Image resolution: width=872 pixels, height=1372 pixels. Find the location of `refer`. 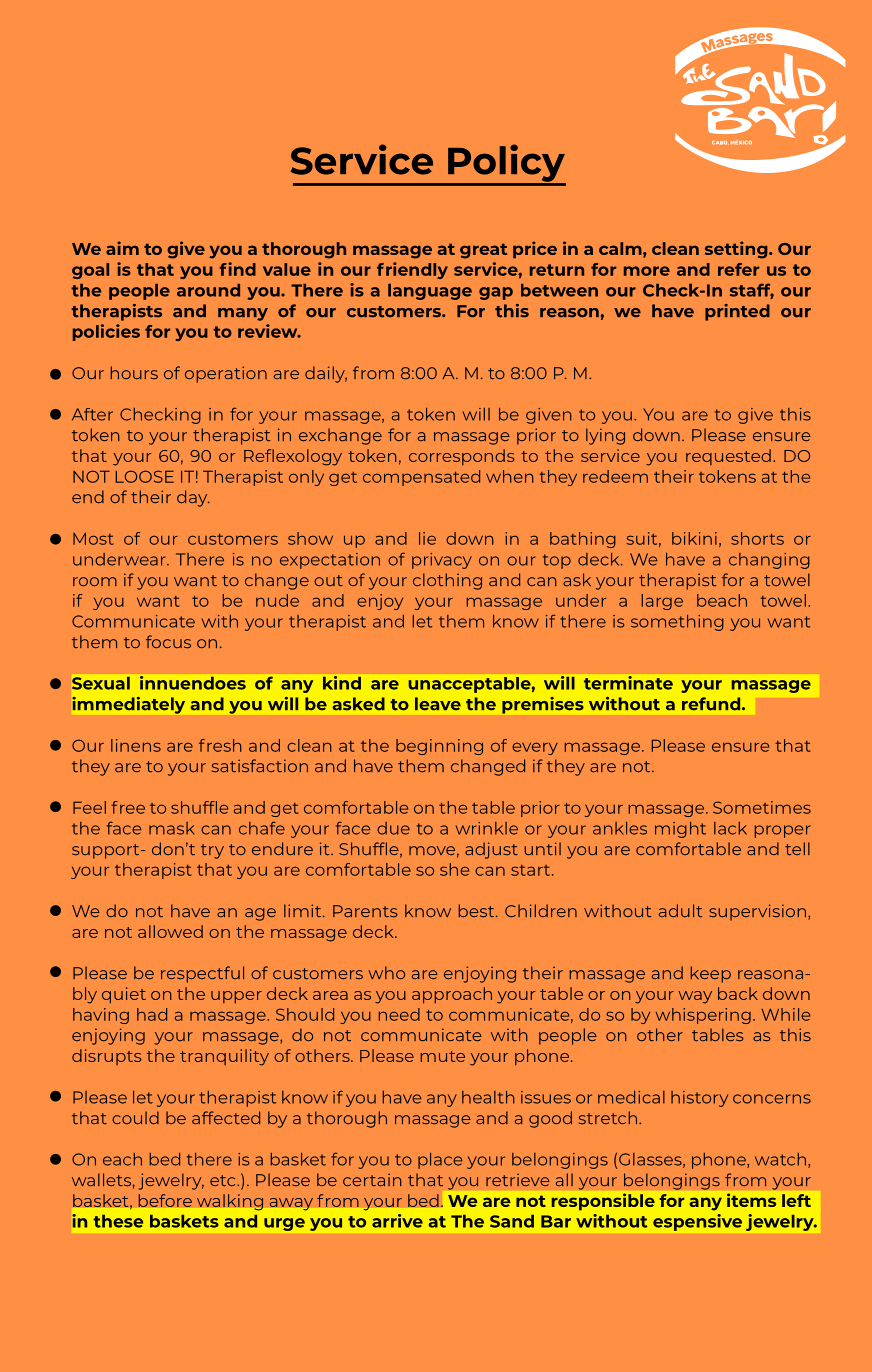

refer is located at coordinates (738, 269).
